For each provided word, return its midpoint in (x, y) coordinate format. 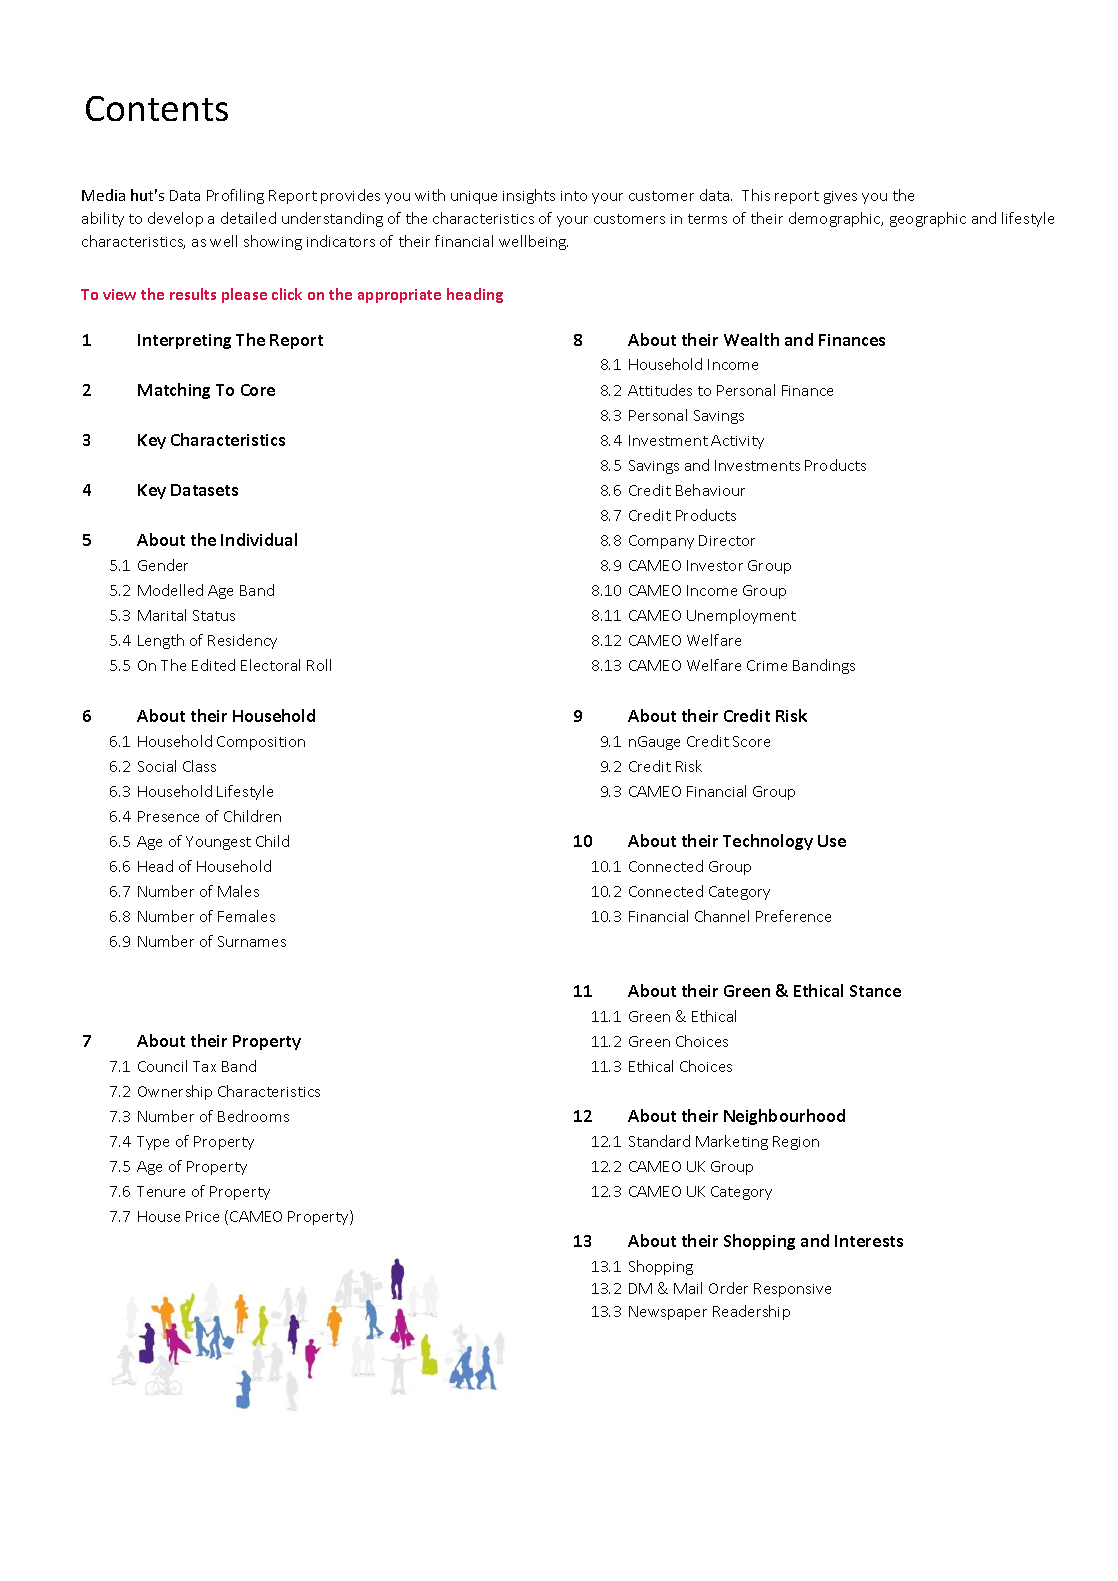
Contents (157, 108)
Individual (259, 539)
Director (727, 540)
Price (202, 1216)
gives (840, 197)
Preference (793, 916)
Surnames (252, 941)
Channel (722, 916)
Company (661, 542)
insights (529, 196)
